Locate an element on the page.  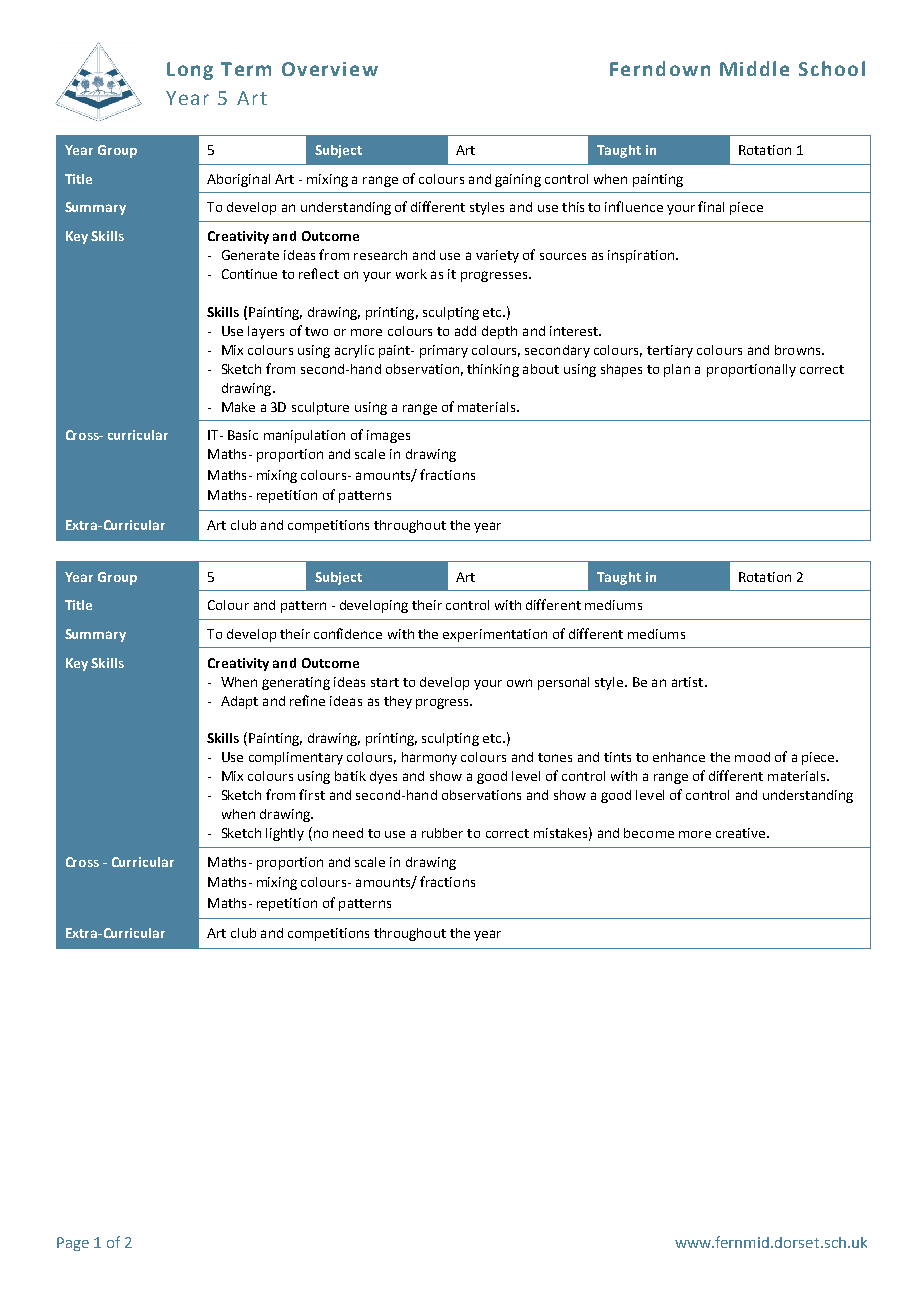
artist is located at coordinates (689, 682).
